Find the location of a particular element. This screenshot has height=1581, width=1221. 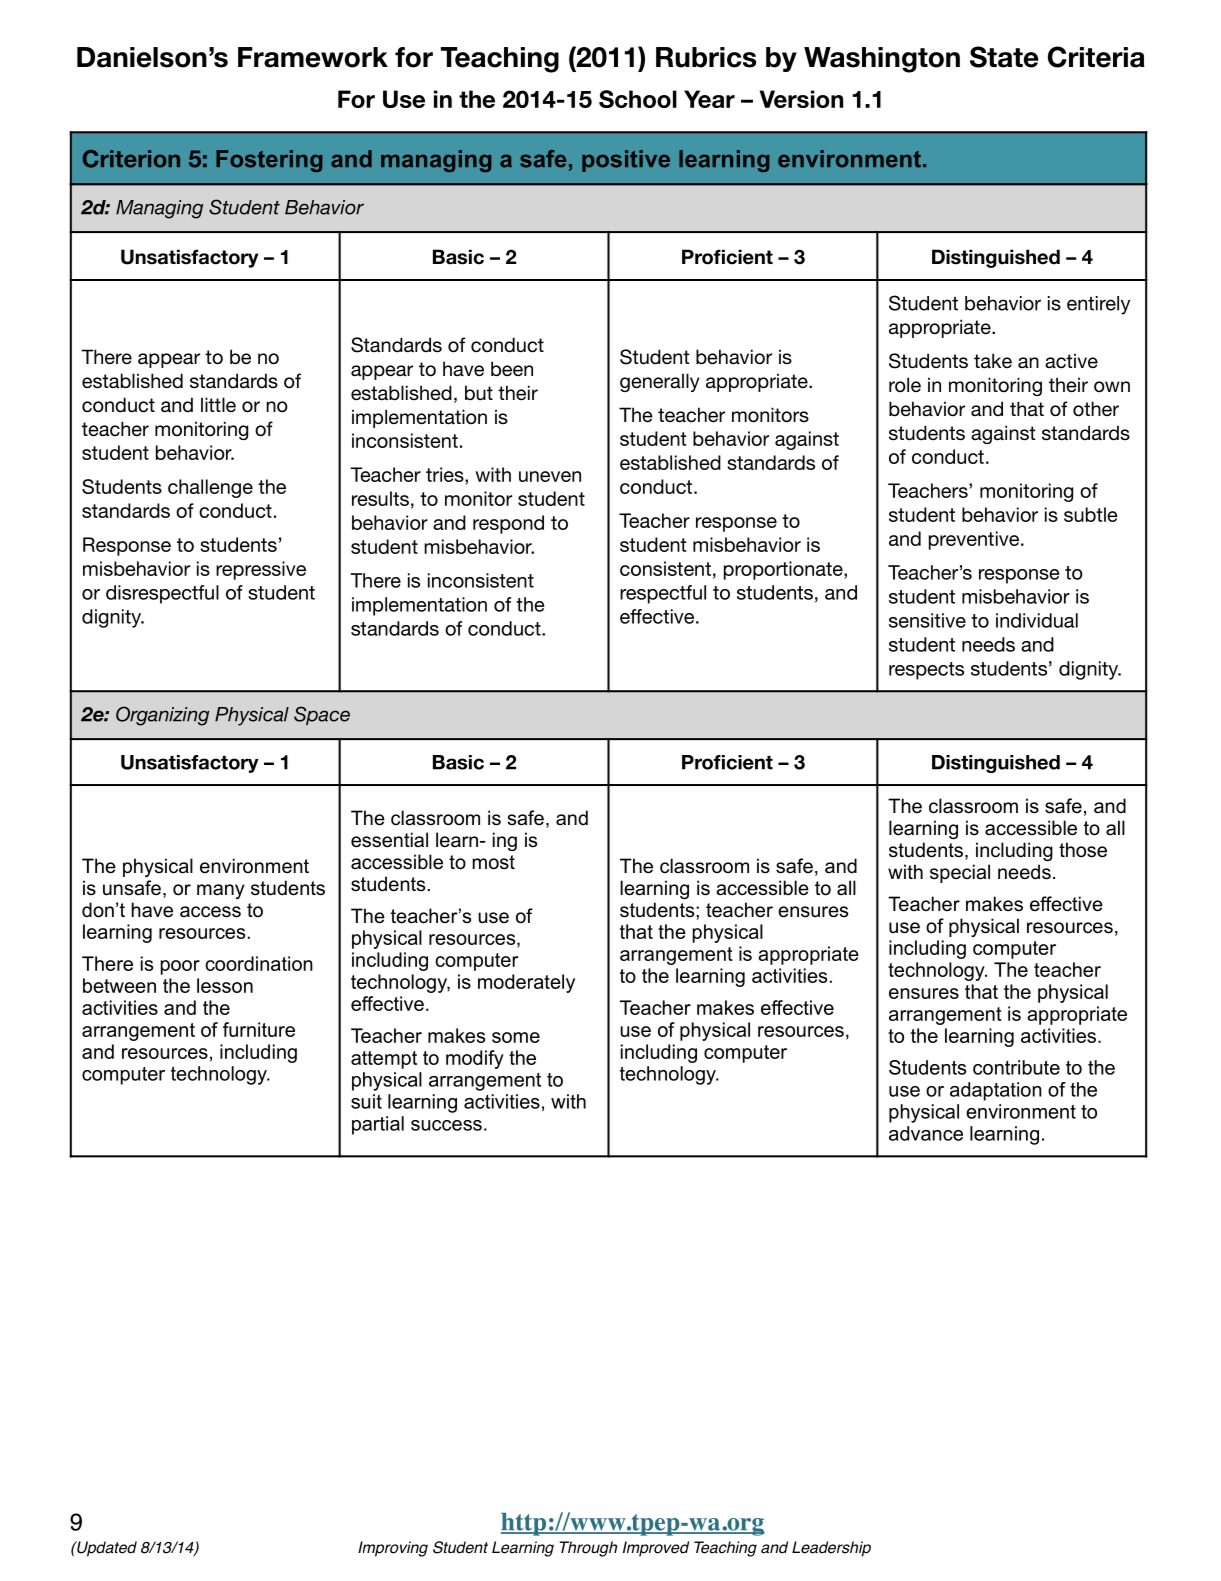

Updated is located at coordinates (106, 1549).
